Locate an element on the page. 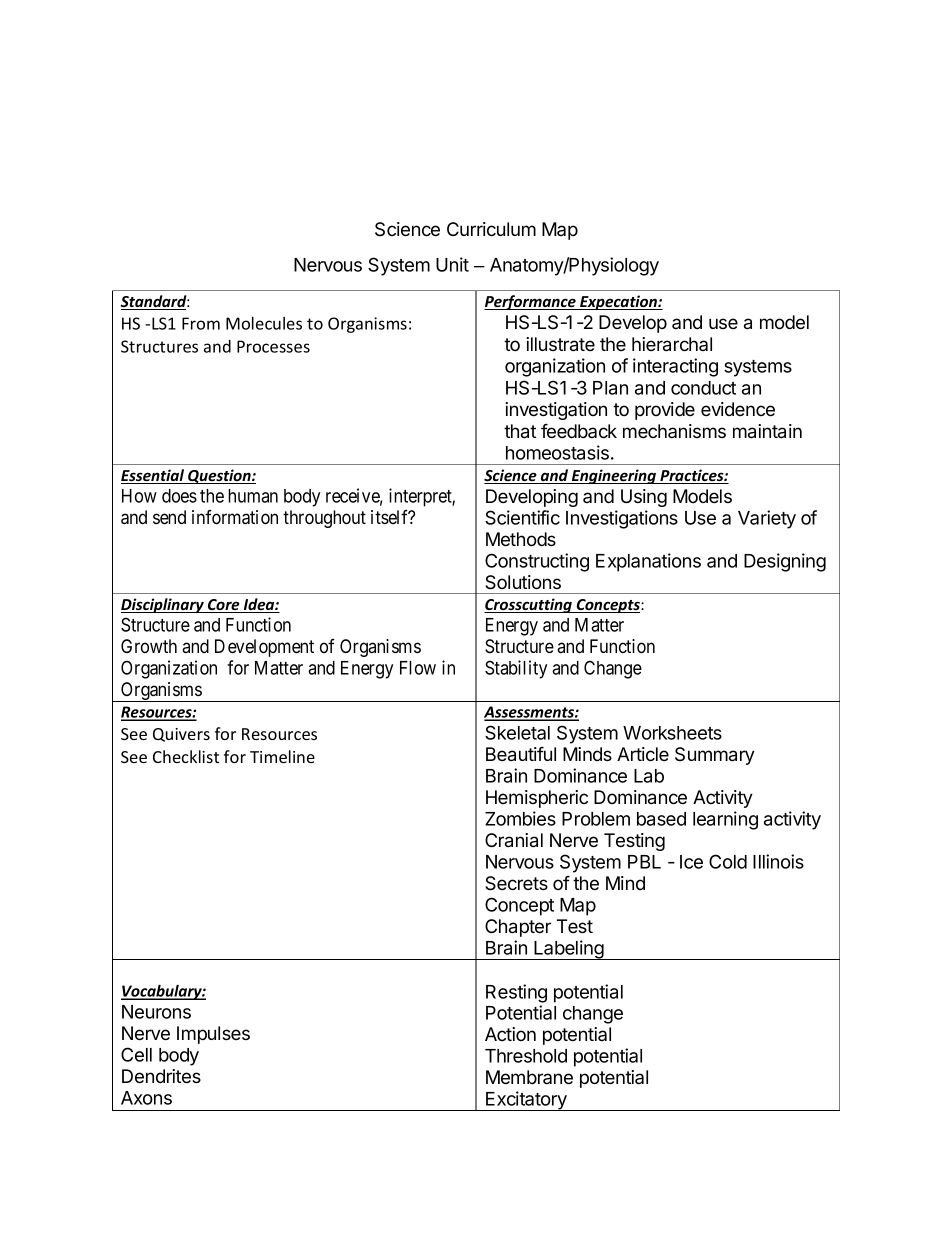 The width and height of the document is (952, 1233). Dendrites is located at coordinates (161, 1076).
